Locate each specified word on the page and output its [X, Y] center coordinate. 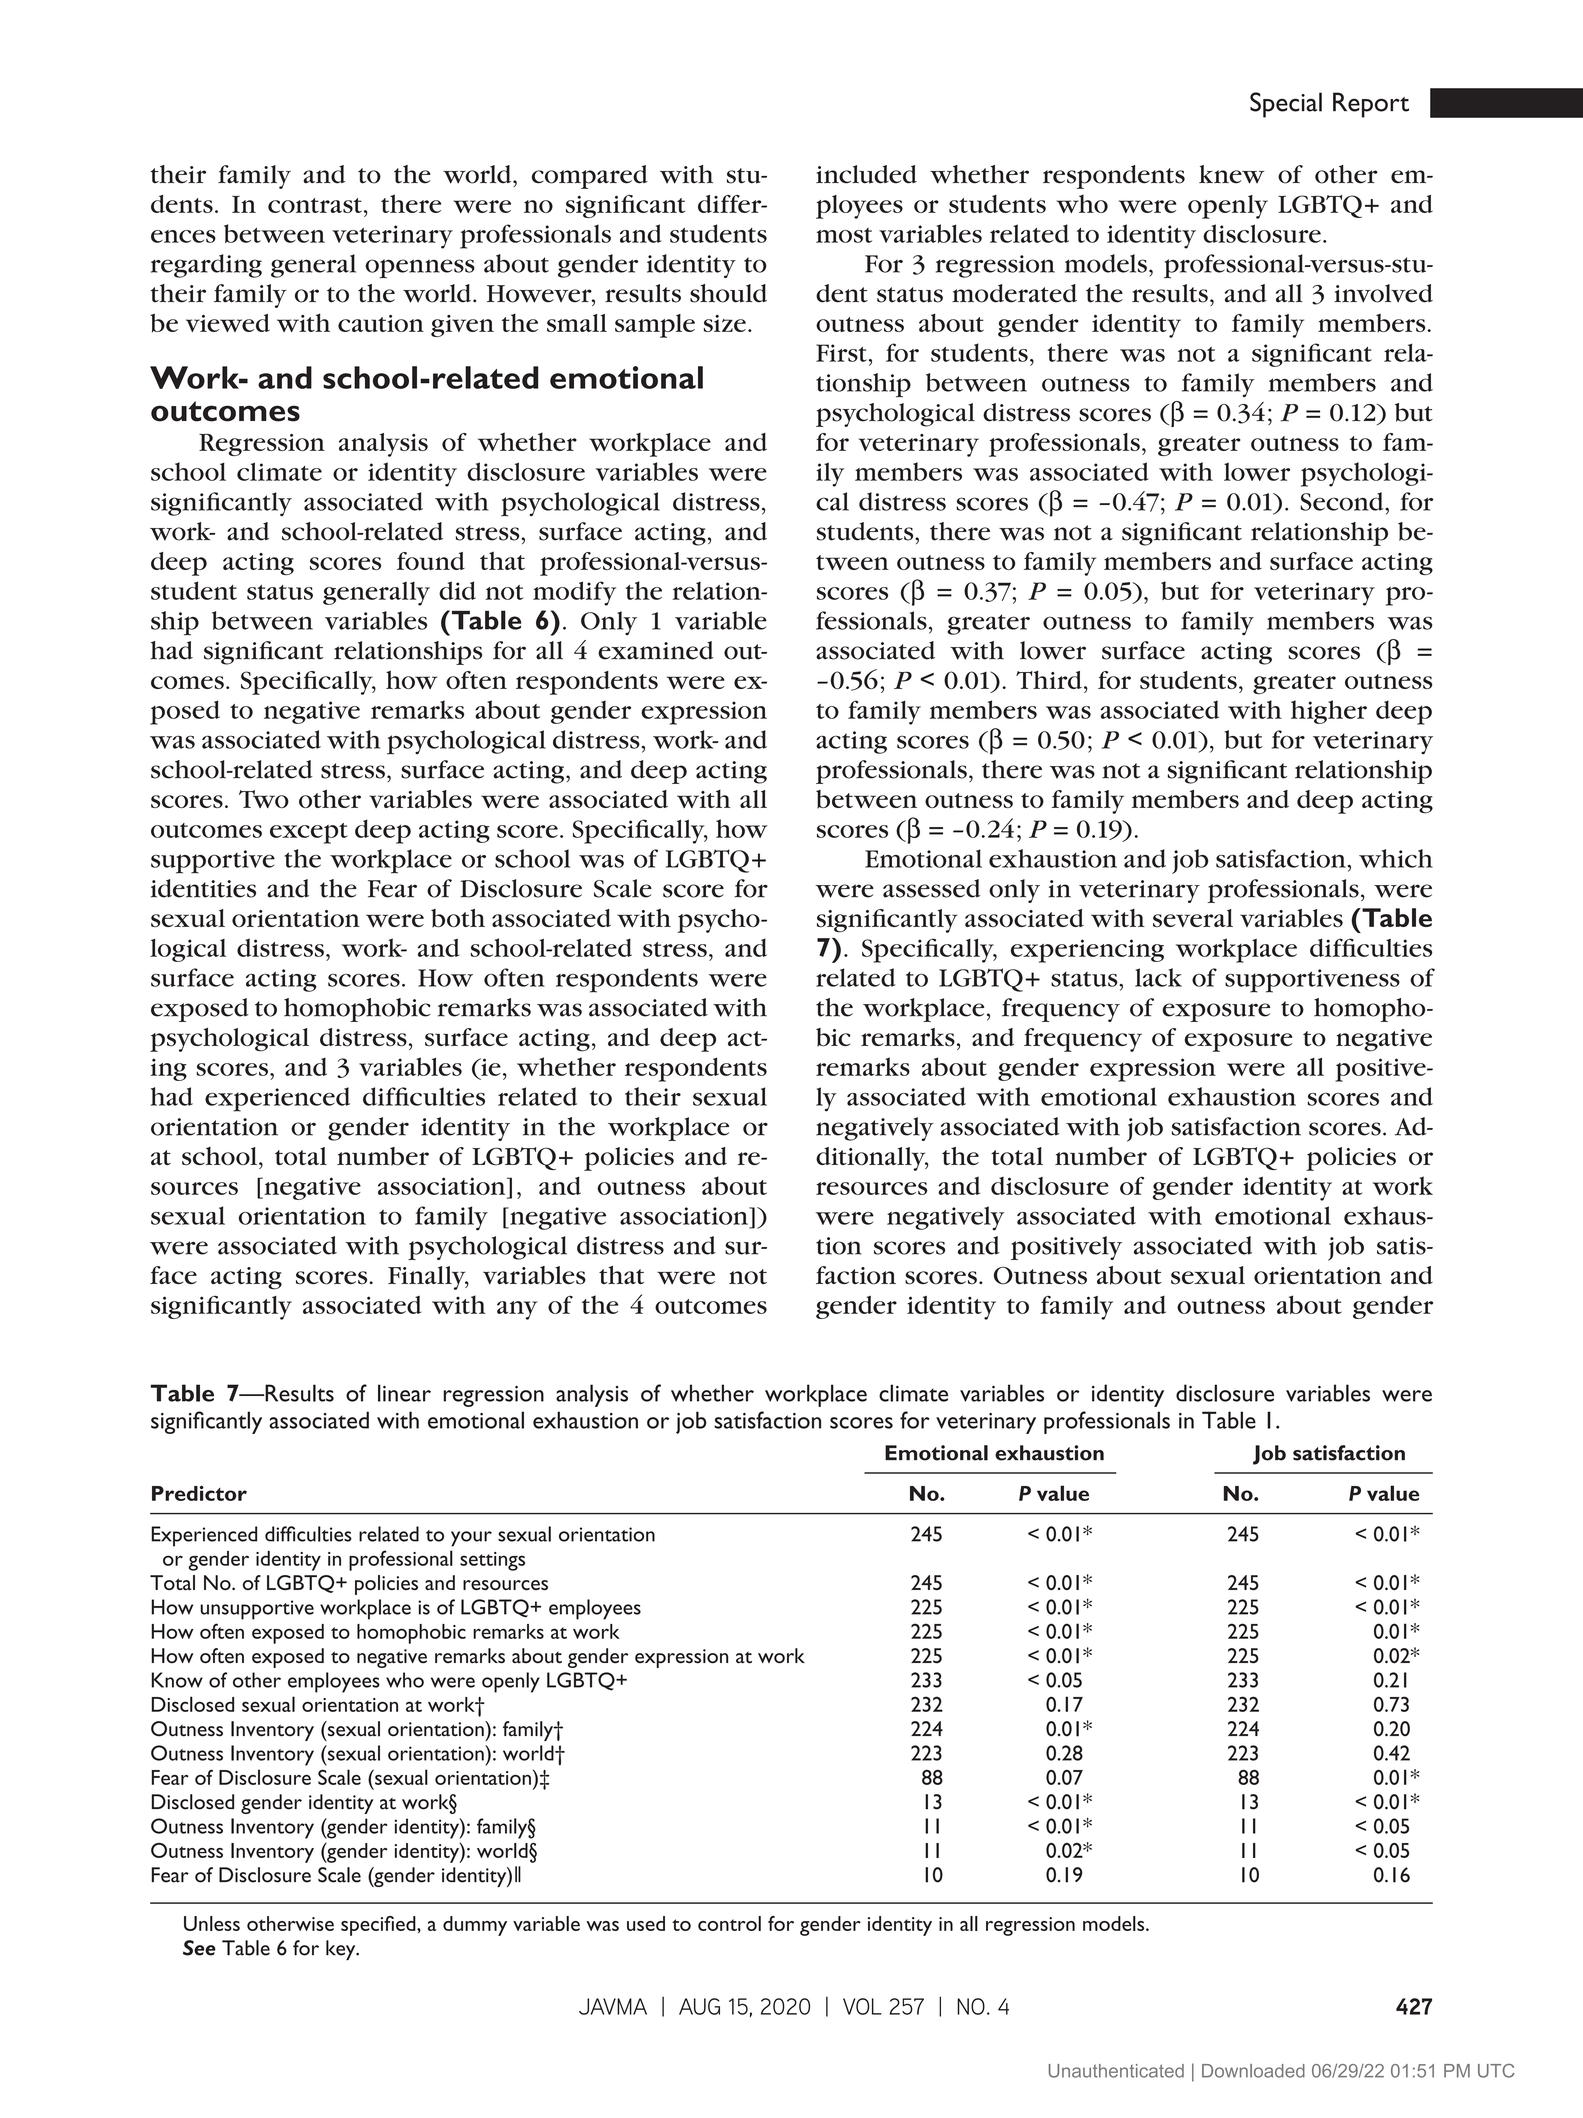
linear [404, 1393]
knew [1231, 174]
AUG [699, 2006]
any [517, 1310]
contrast [315, 205]
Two [264, 799]
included [866, 174]
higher [1329, 712]
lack [1158, 977]
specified [379, 1926]
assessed [931, 888]
